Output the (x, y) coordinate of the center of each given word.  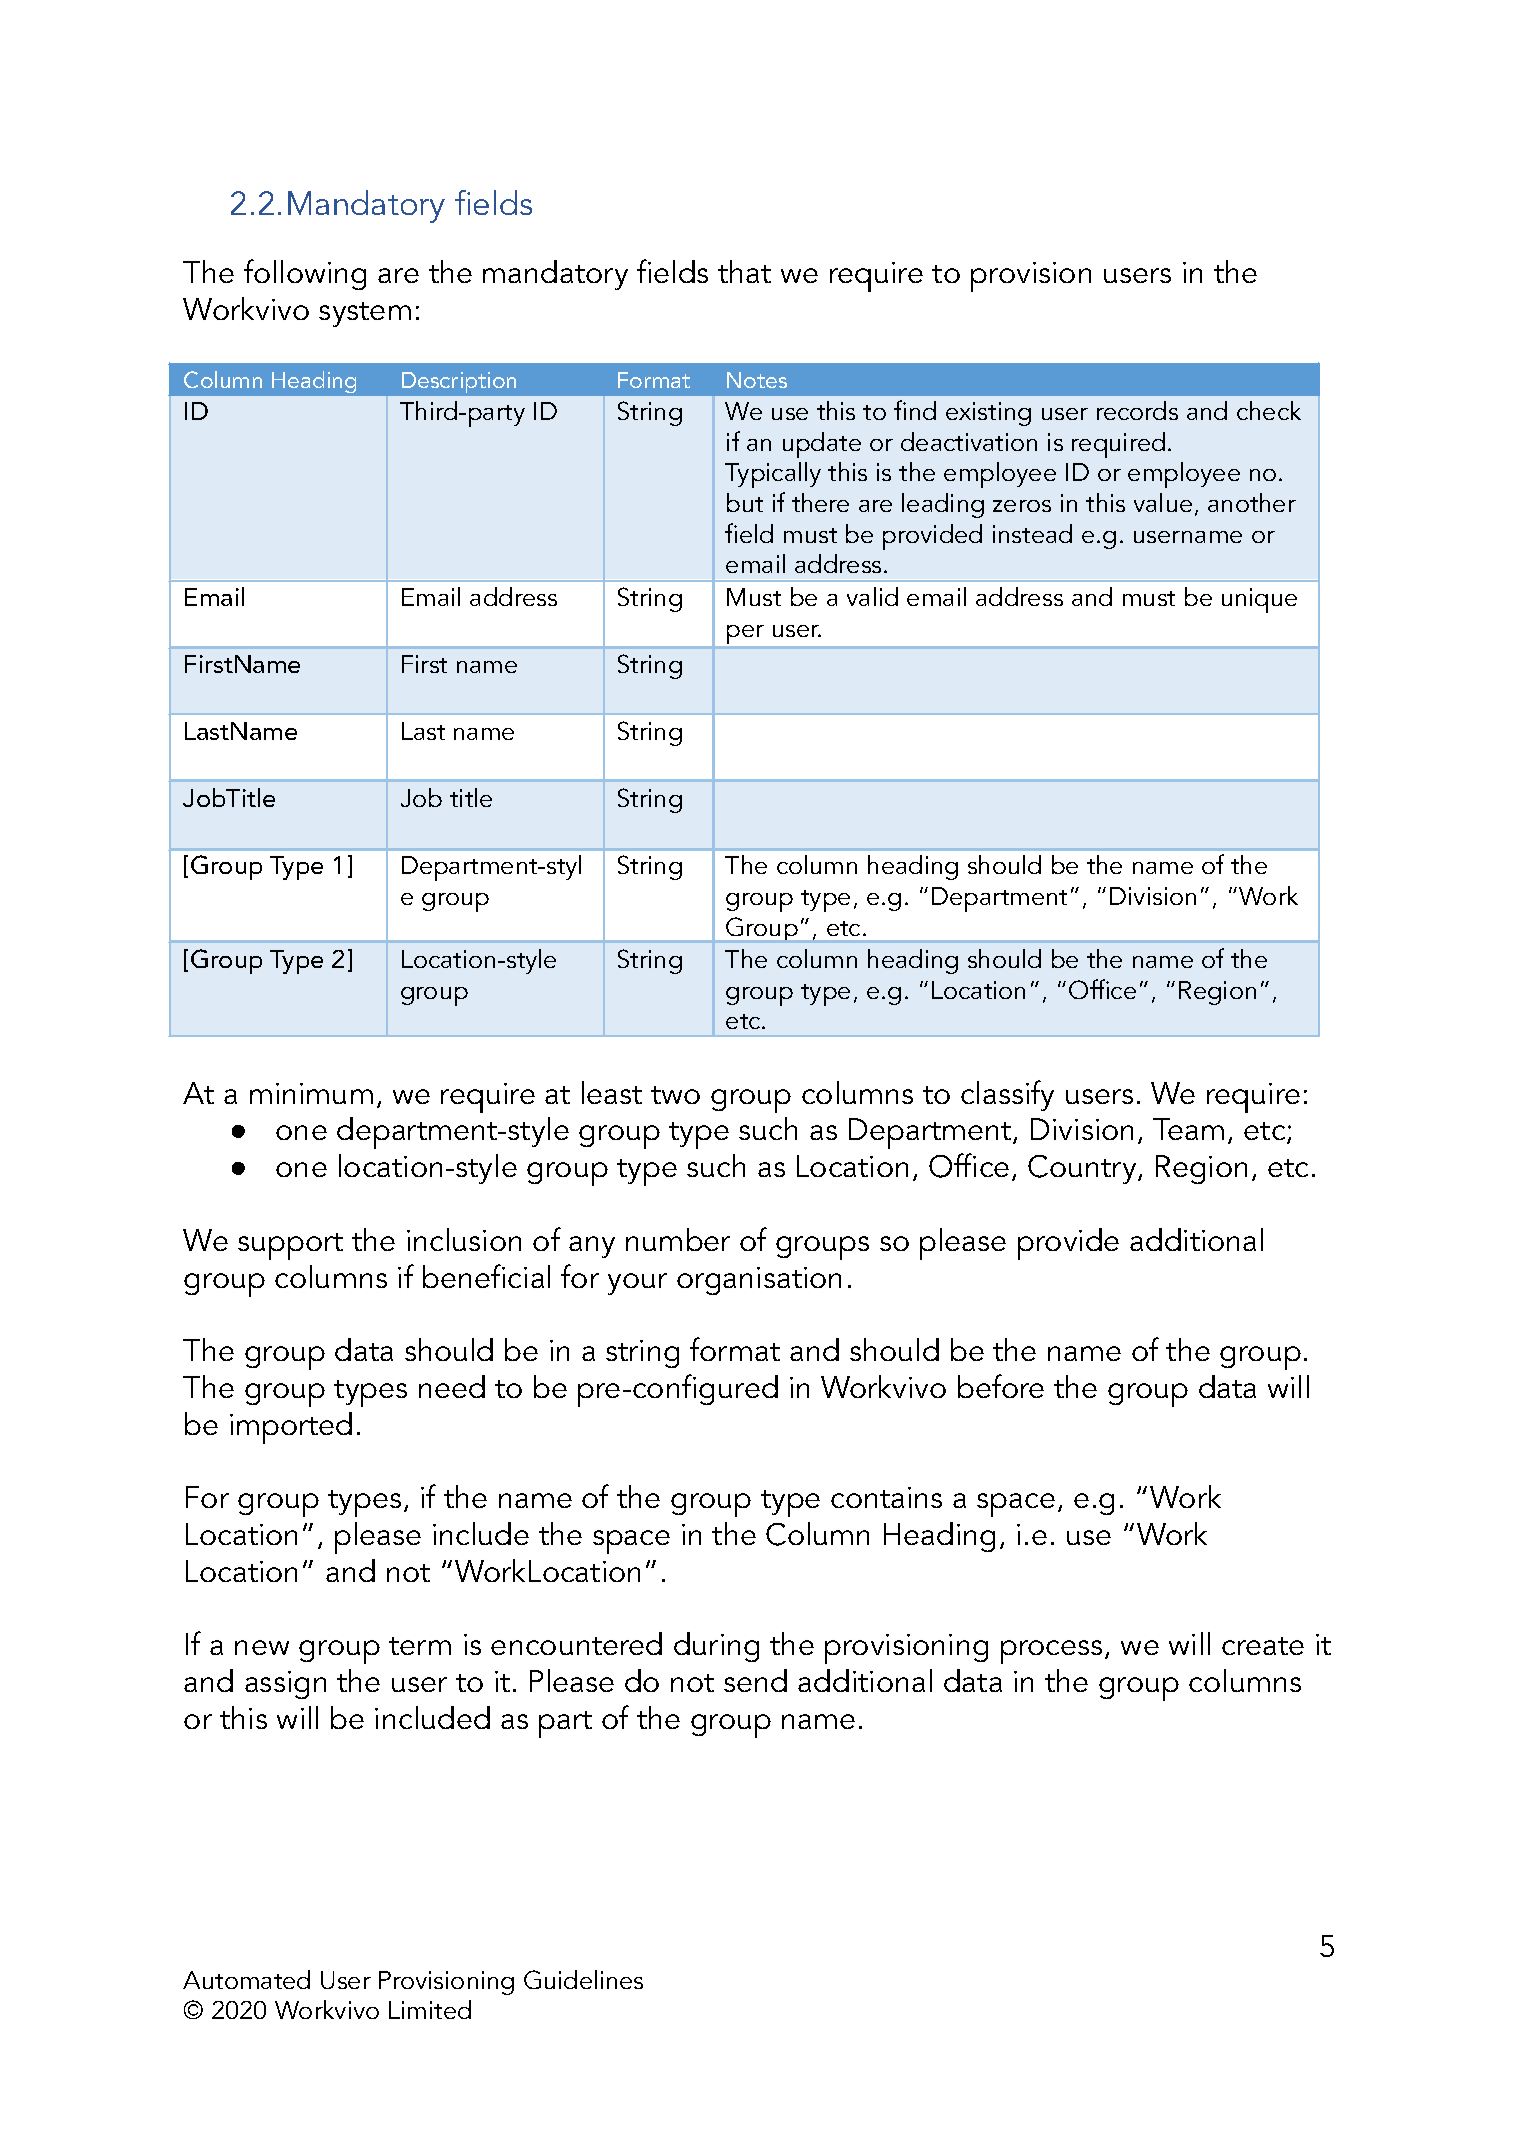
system (365, 314)
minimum (311, 1093)
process (1051, 1652)
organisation (759, 1281)
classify (1007, 1095)
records (1137, 410)
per (745, 634)
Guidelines (583, 1979)
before (1001, 1386)
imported (291, 1428)
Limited (430, 2009)
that (744, 271)
